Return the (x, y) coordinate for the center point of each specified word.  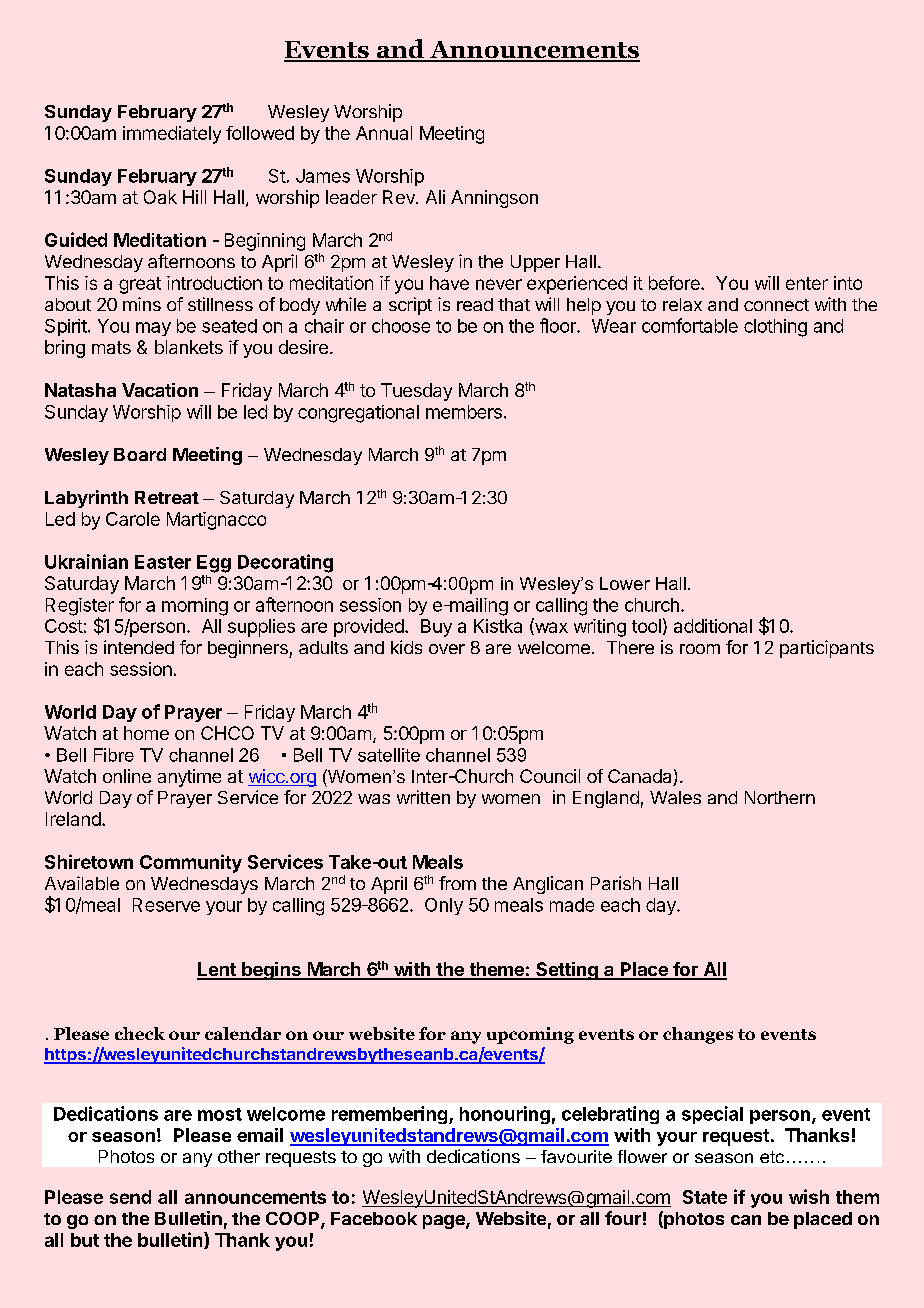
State (705, 1197)
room (700, 649)
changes (698, 1035)
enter (807, 283)
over (447, 649)
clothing (775, 328)
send (130, 1197)
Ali (435, 197)
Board (140, 454)
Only (444, 906)
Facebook (374, 1218)
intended (139, 647)
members (464, 412)
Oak (160, 197)
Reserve (166, 905)
